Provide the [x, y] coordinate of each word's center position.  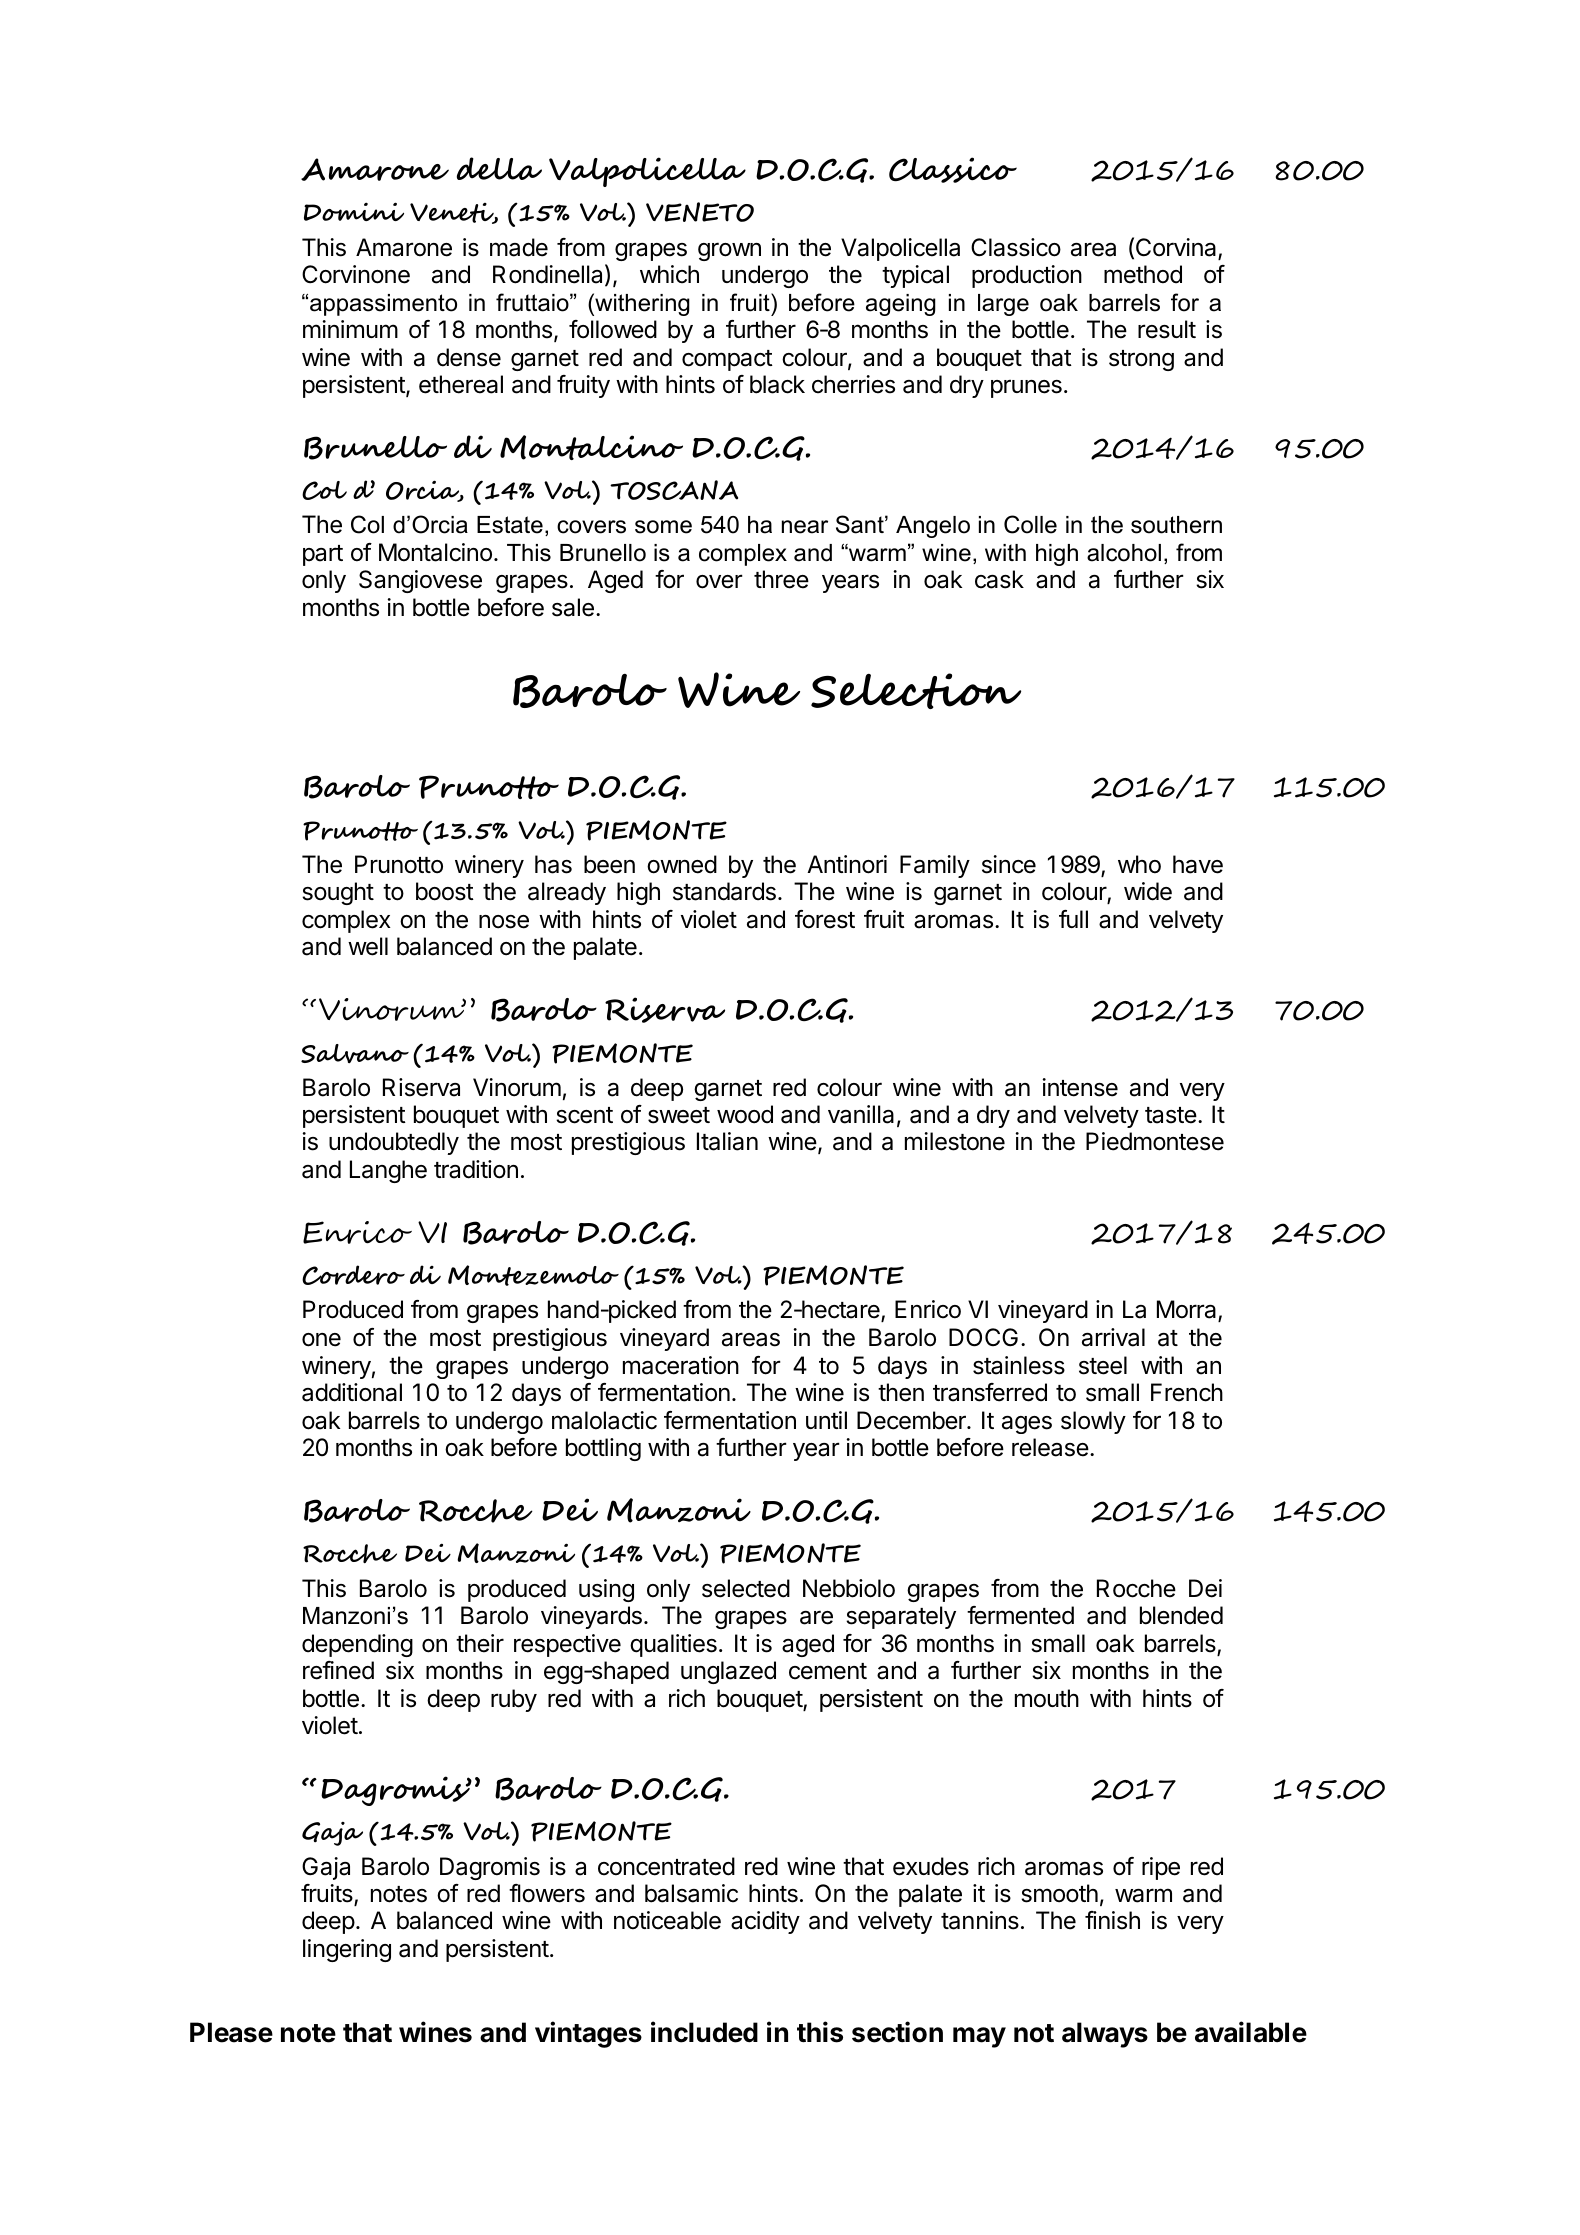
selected [746, 1588]
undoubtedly [394, 1143]
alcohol [1124, 553]
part [323, 555]
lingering [347, 1950]
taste [1171, 1115]
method [1143, 274]
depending [357, 1645]
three [781, 579]
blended [1181, 1615]
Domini [354, 211]
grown [729, 251]
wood [745, 1114]
